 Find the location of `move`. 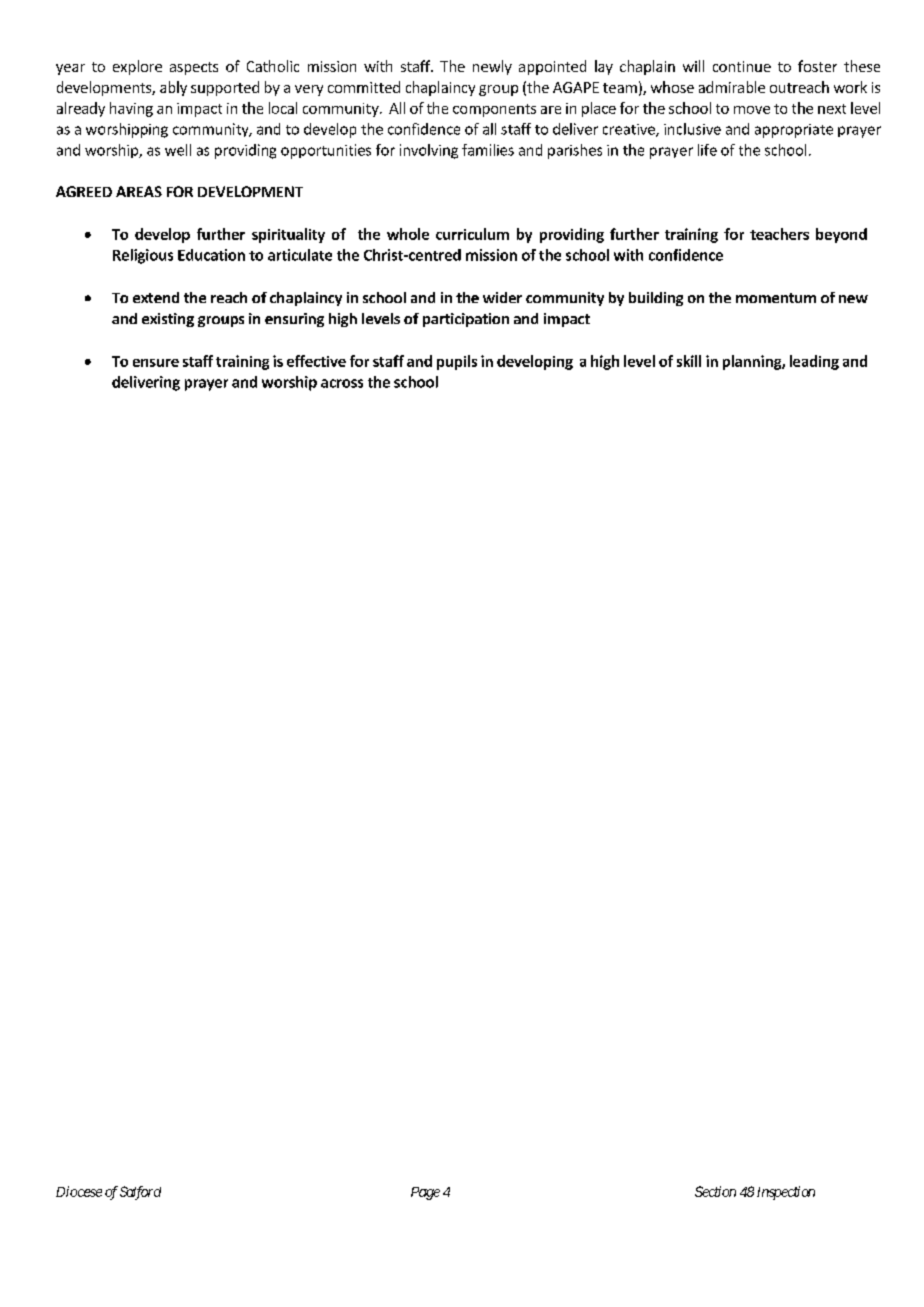

move is located at coordinates (752, 110).
